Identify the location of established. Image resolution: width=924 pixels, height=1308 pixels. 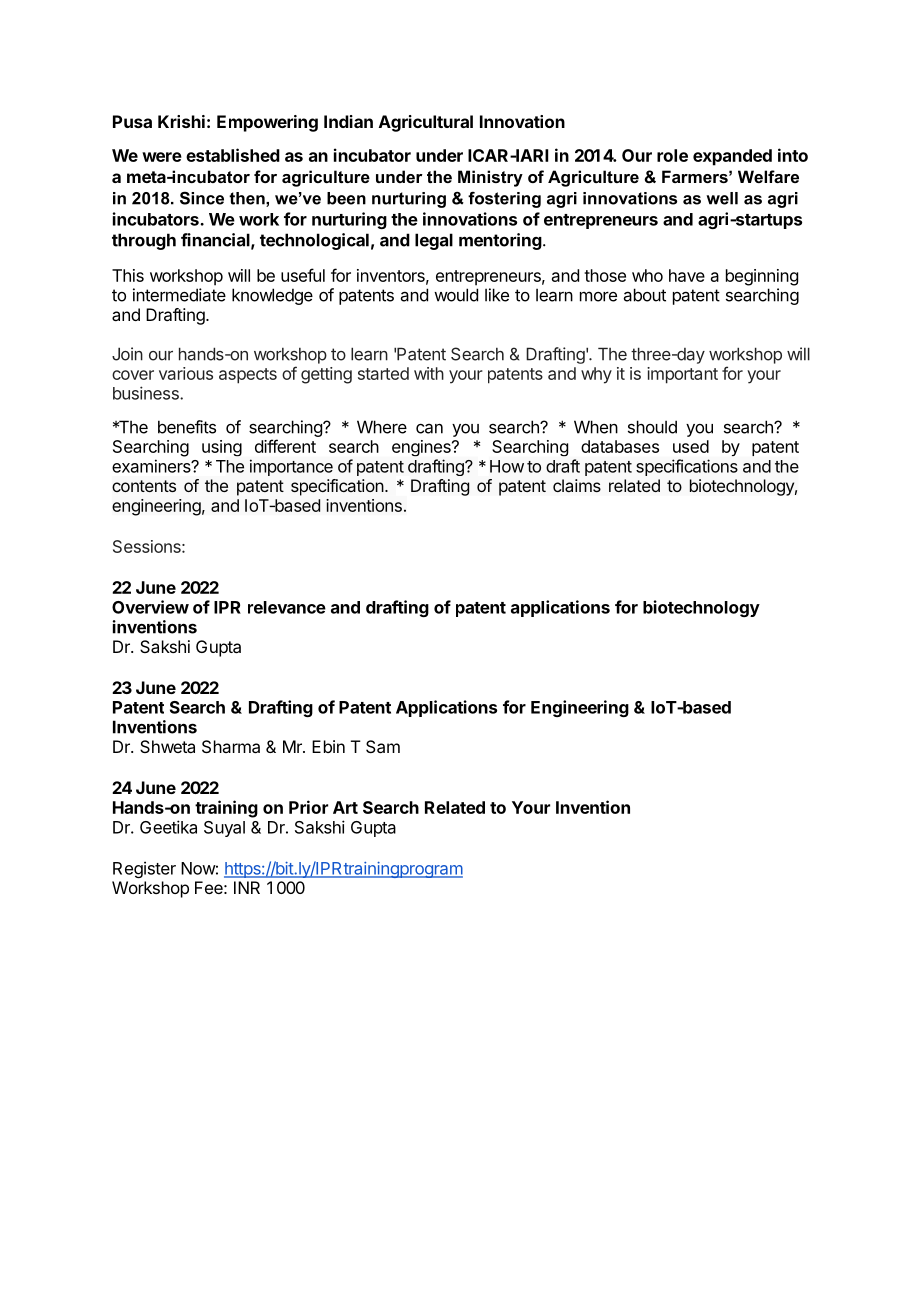
(233, 155).
